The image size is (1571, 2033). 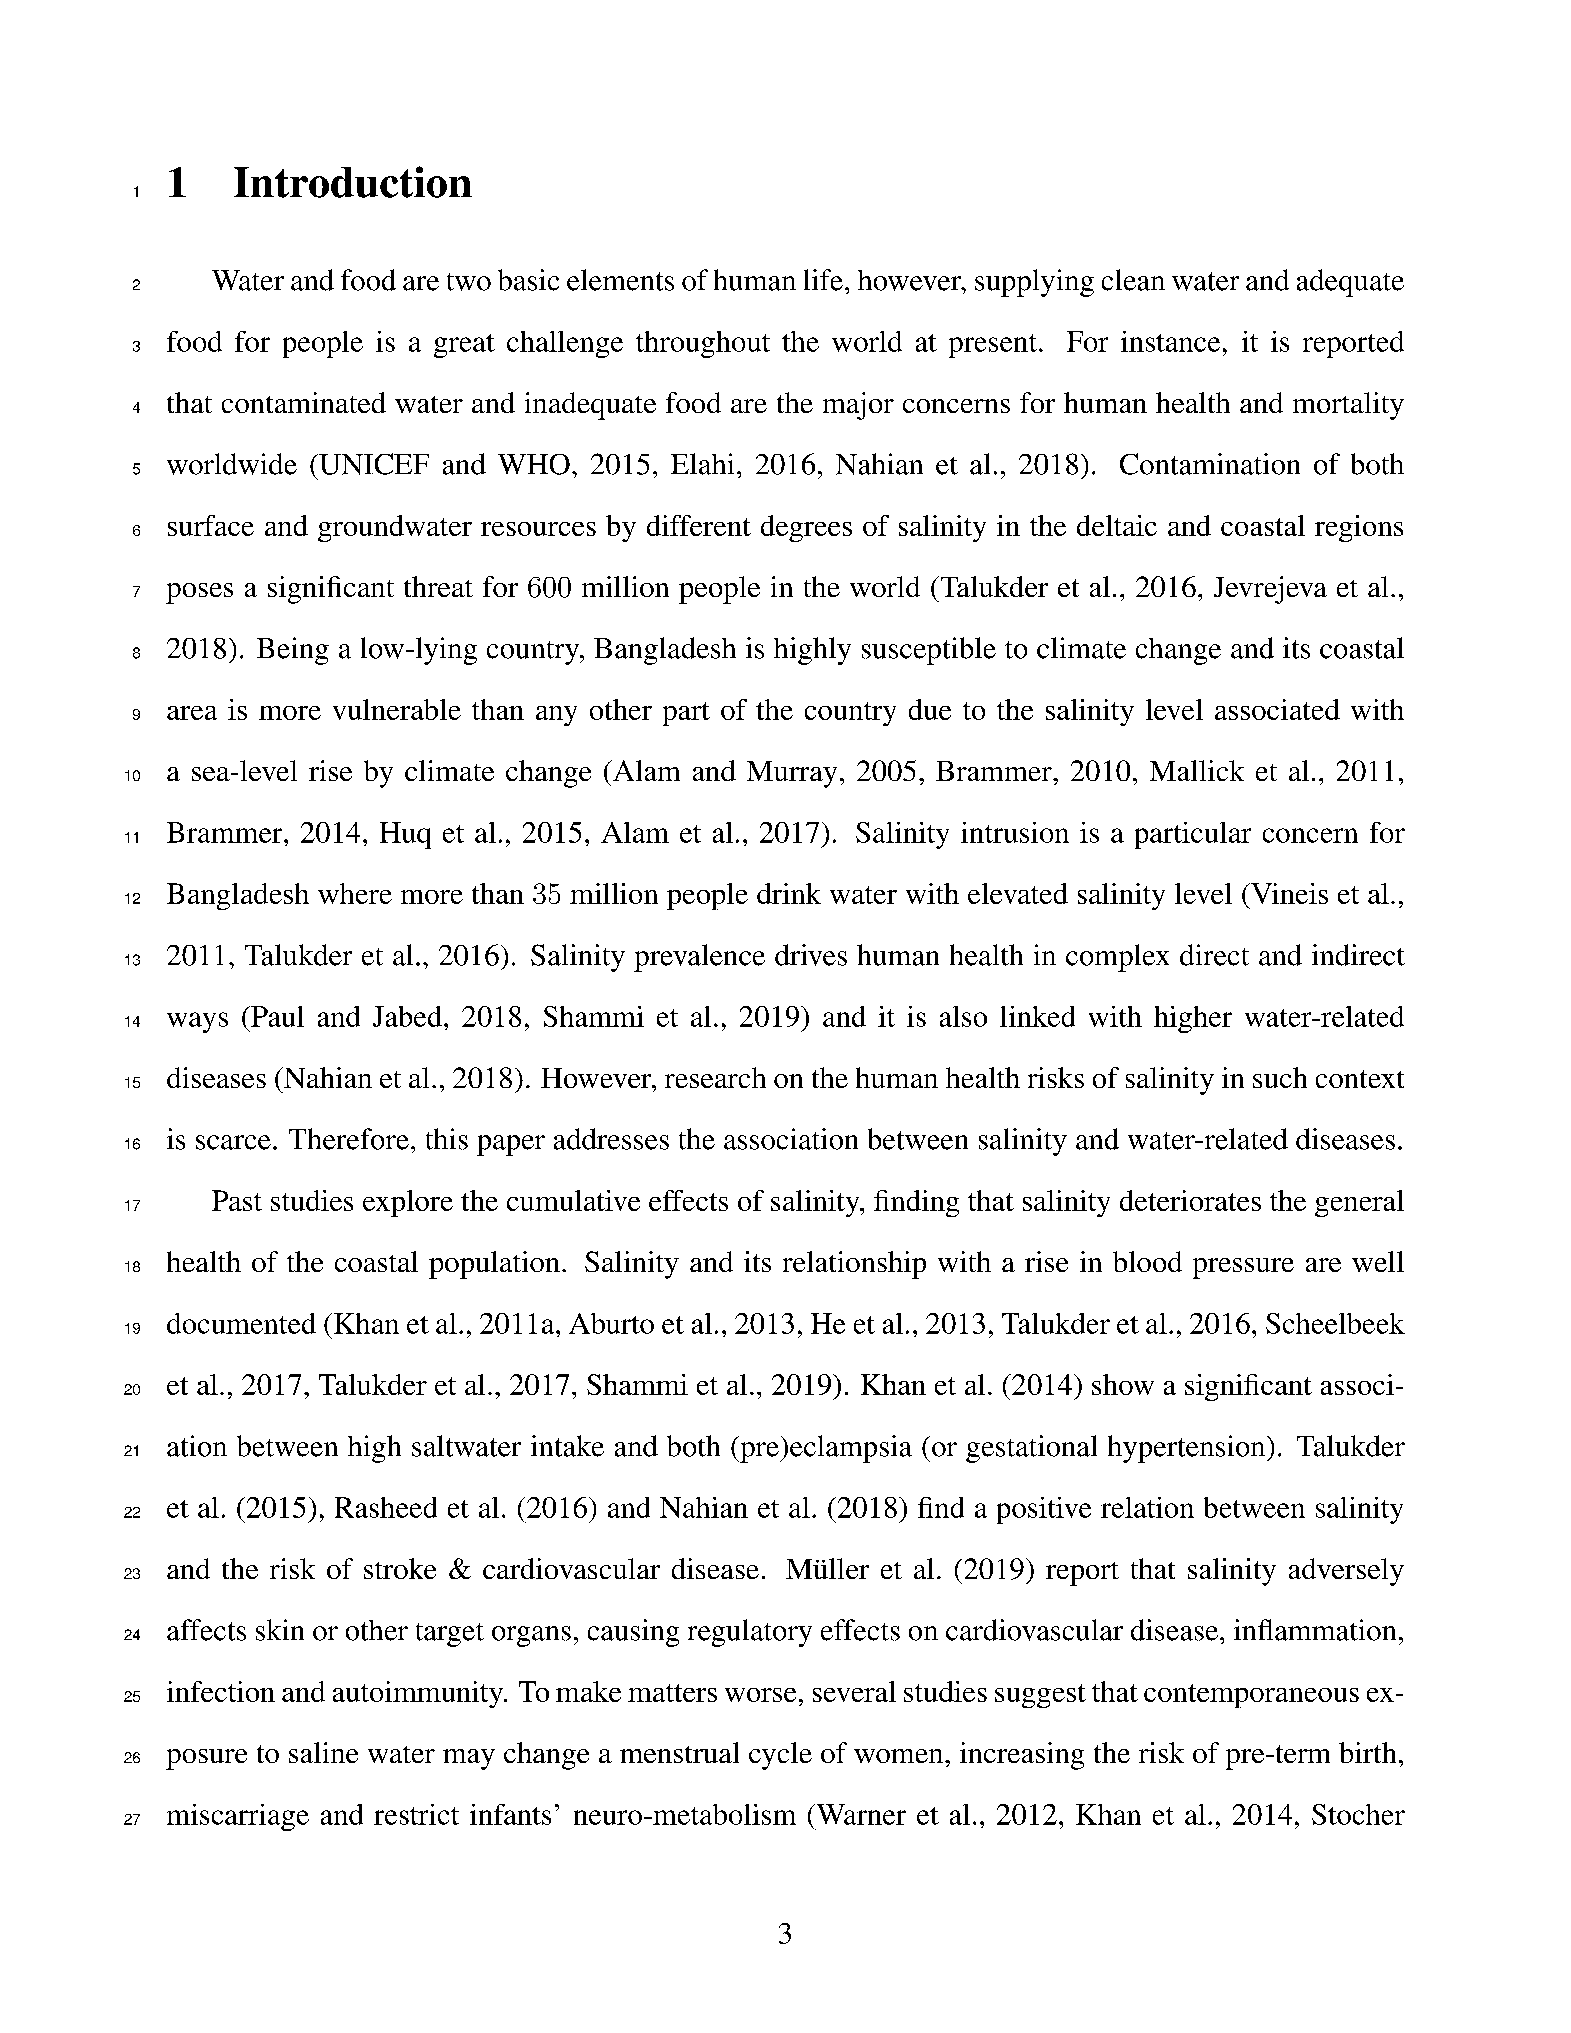 I want to click on drives, so click(x=811, y=955).
